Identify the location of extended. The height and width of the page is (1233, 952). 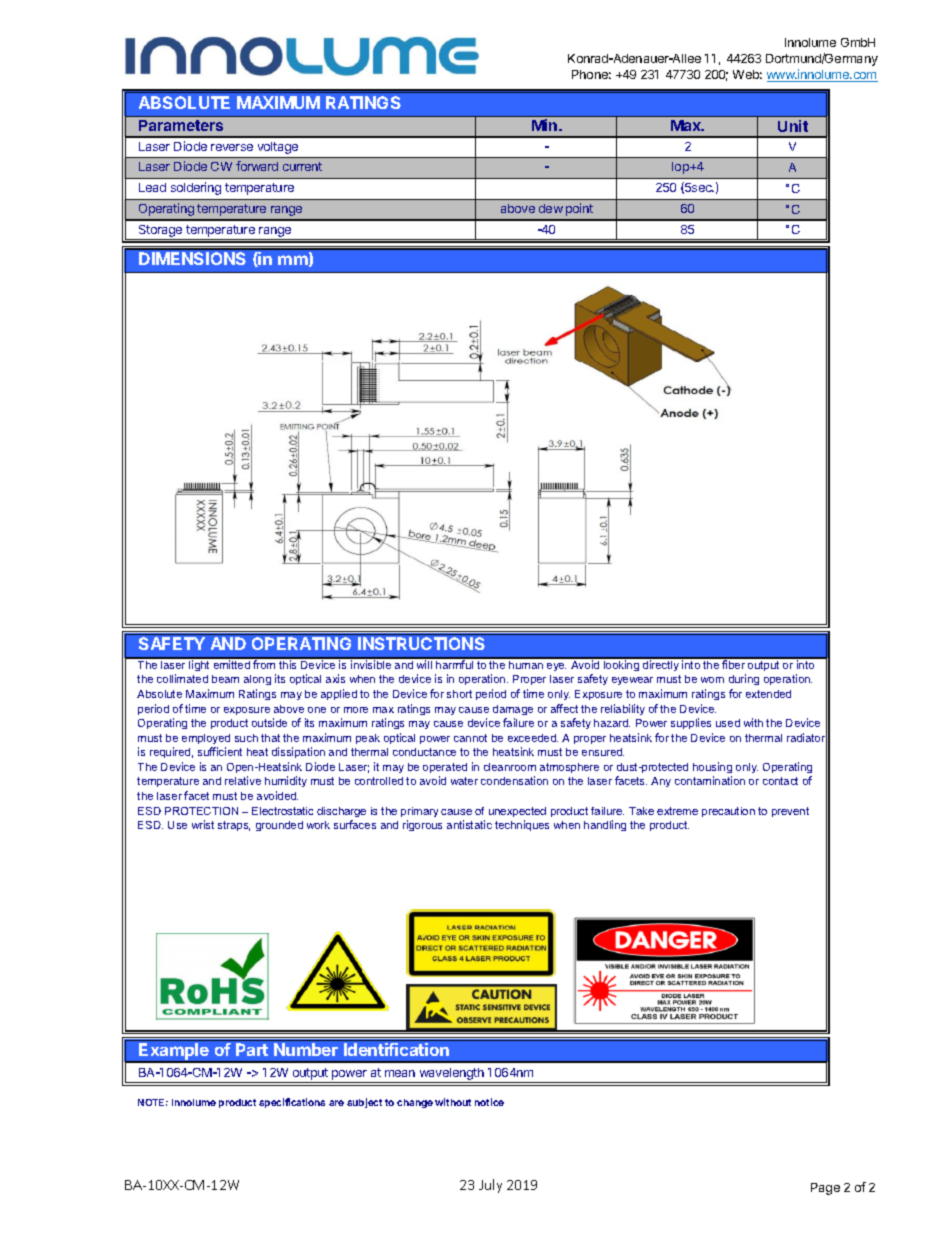
(768, 694).
